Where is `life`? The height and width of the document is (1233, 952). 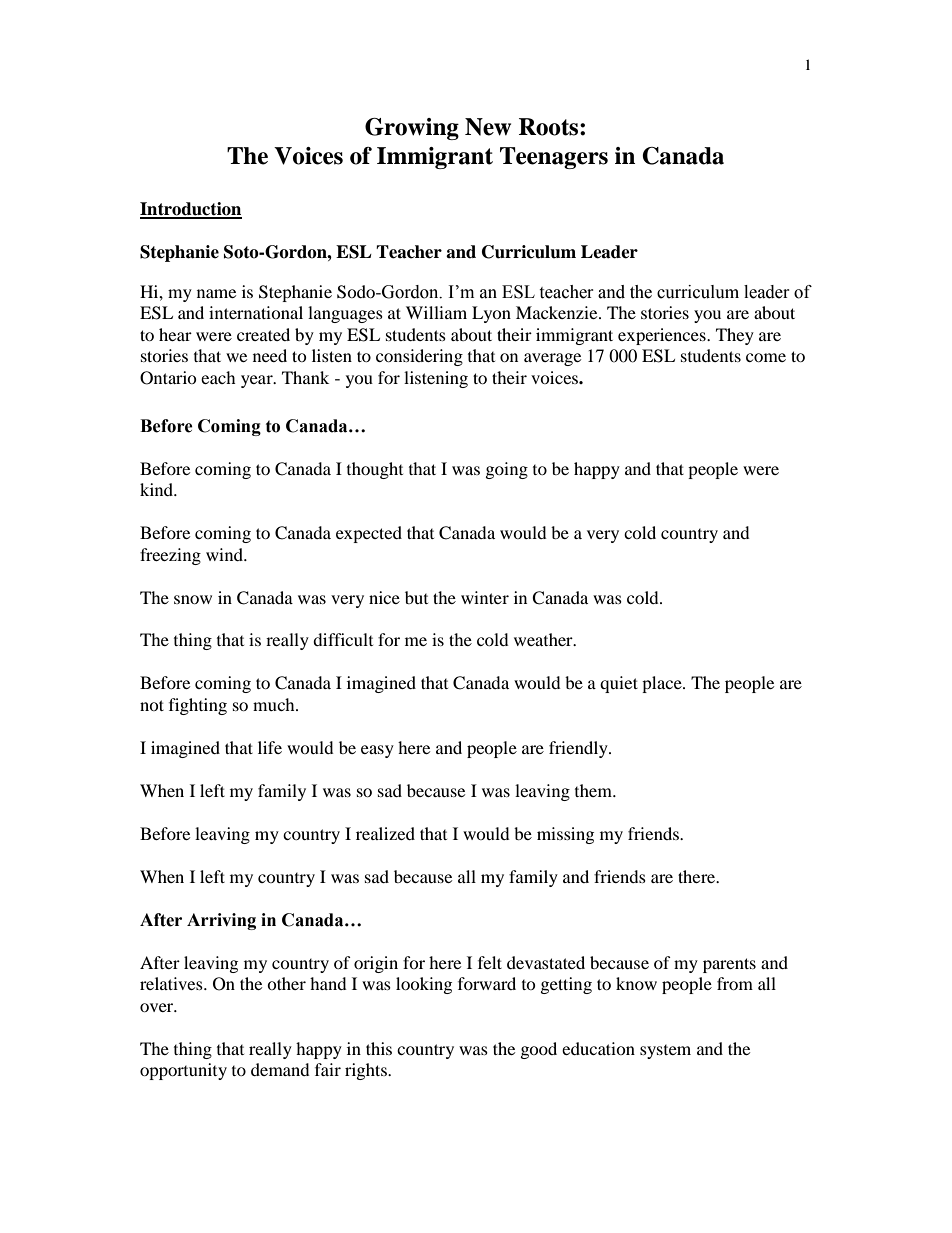
life is located at coordinates (270, 747).
